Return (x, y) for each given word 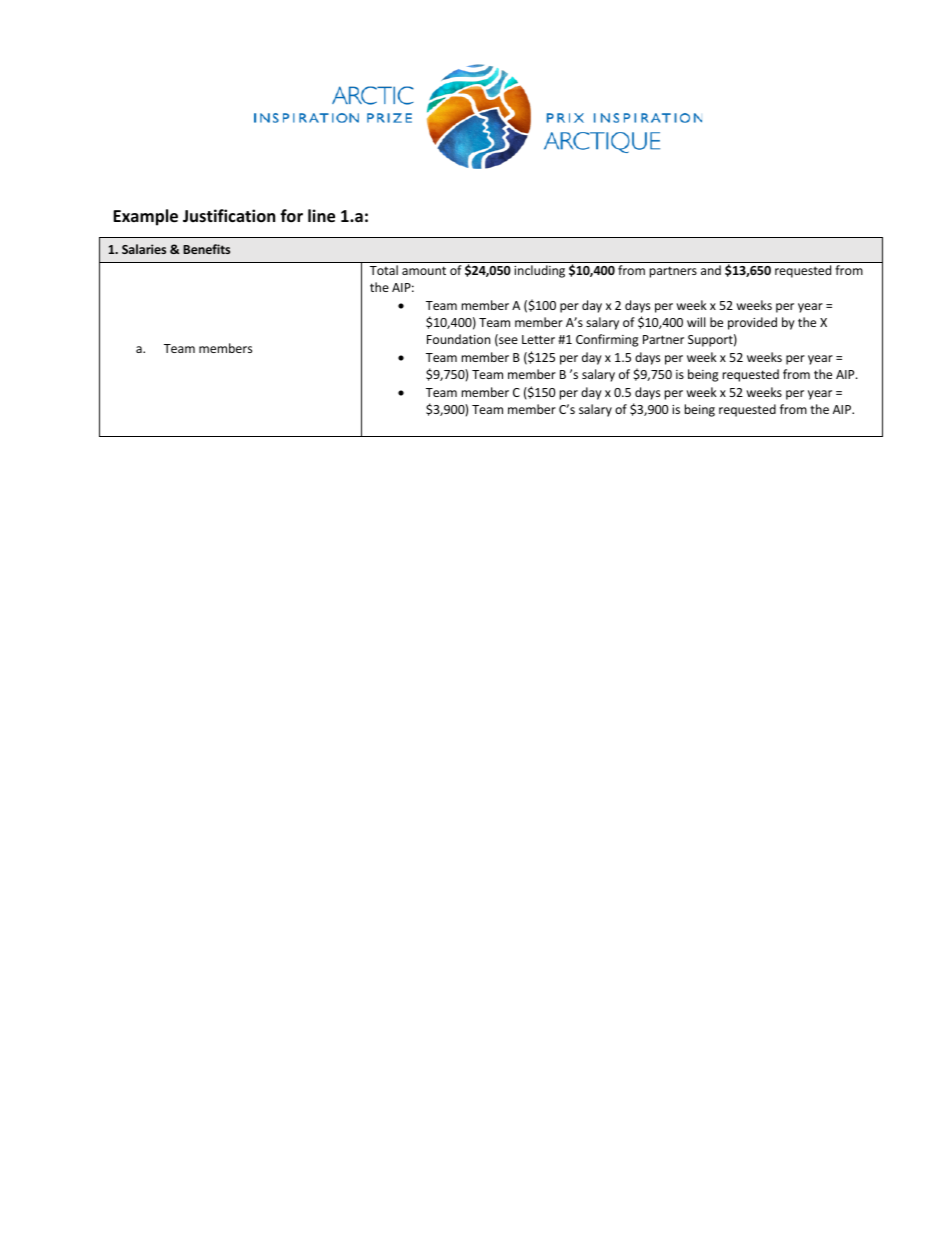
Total (384, 270)
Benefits (206, 249)
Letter (538, 339)
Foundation (458, 339)
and (711, 270)
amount (424, 270)
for (291, 216)
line (321, 216)
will (696, 322)
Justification (229, 216)
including (539, 271)
